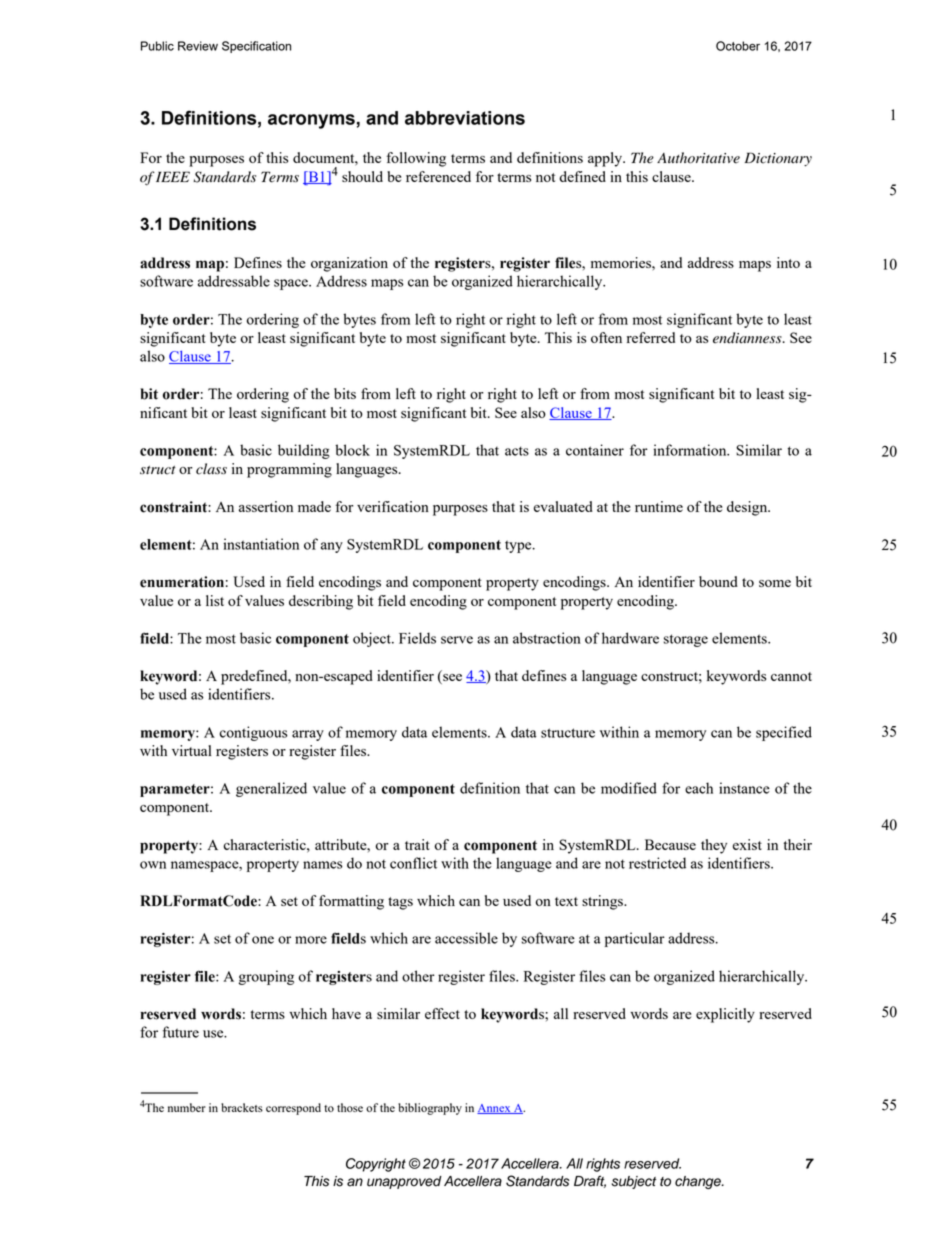 The width and height of the page is (952, 1233). I want to click on Annex, so click(495, 1109).
